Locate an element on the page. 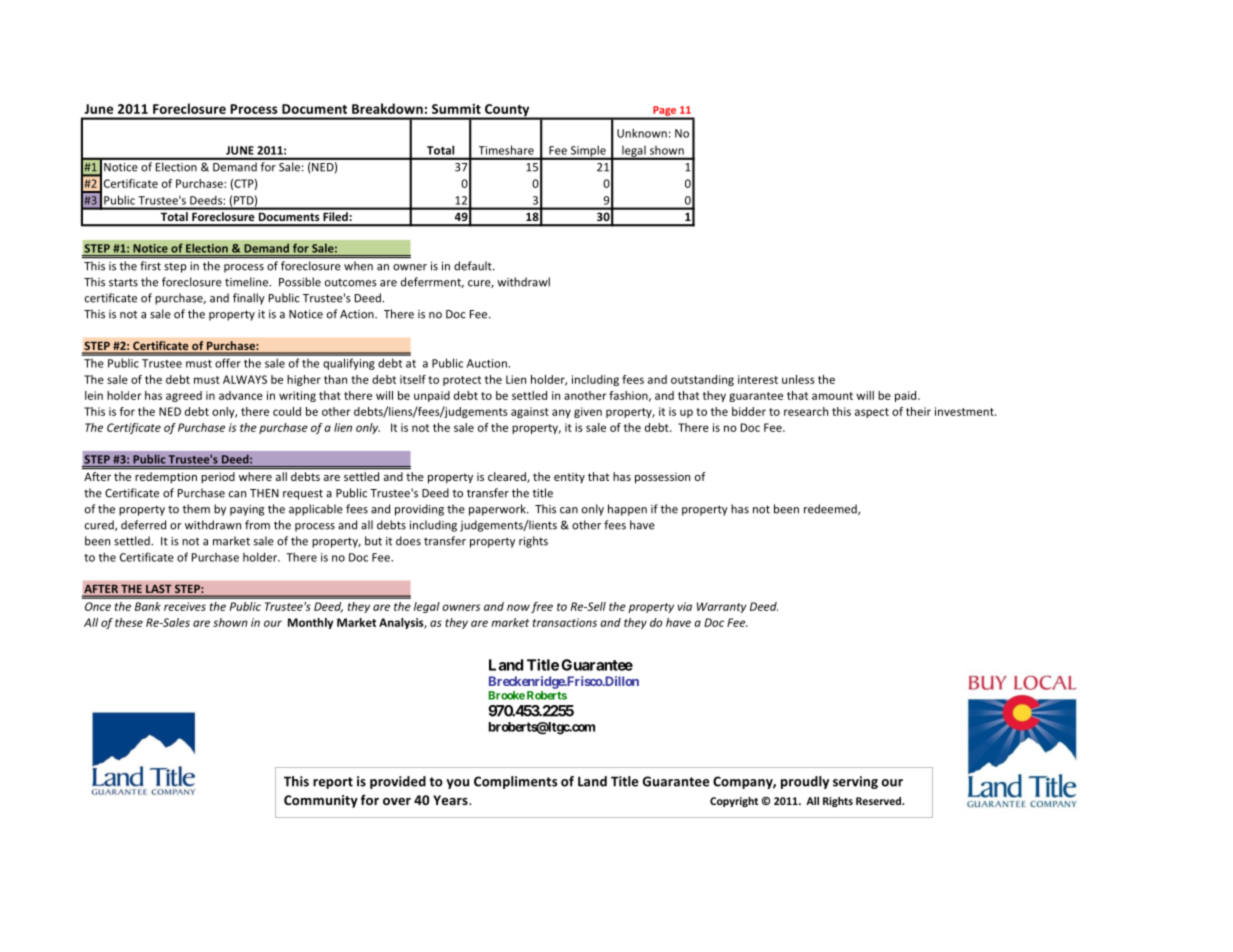 The image size is (1233, 952). Community is located at coordinates (321, 801).
